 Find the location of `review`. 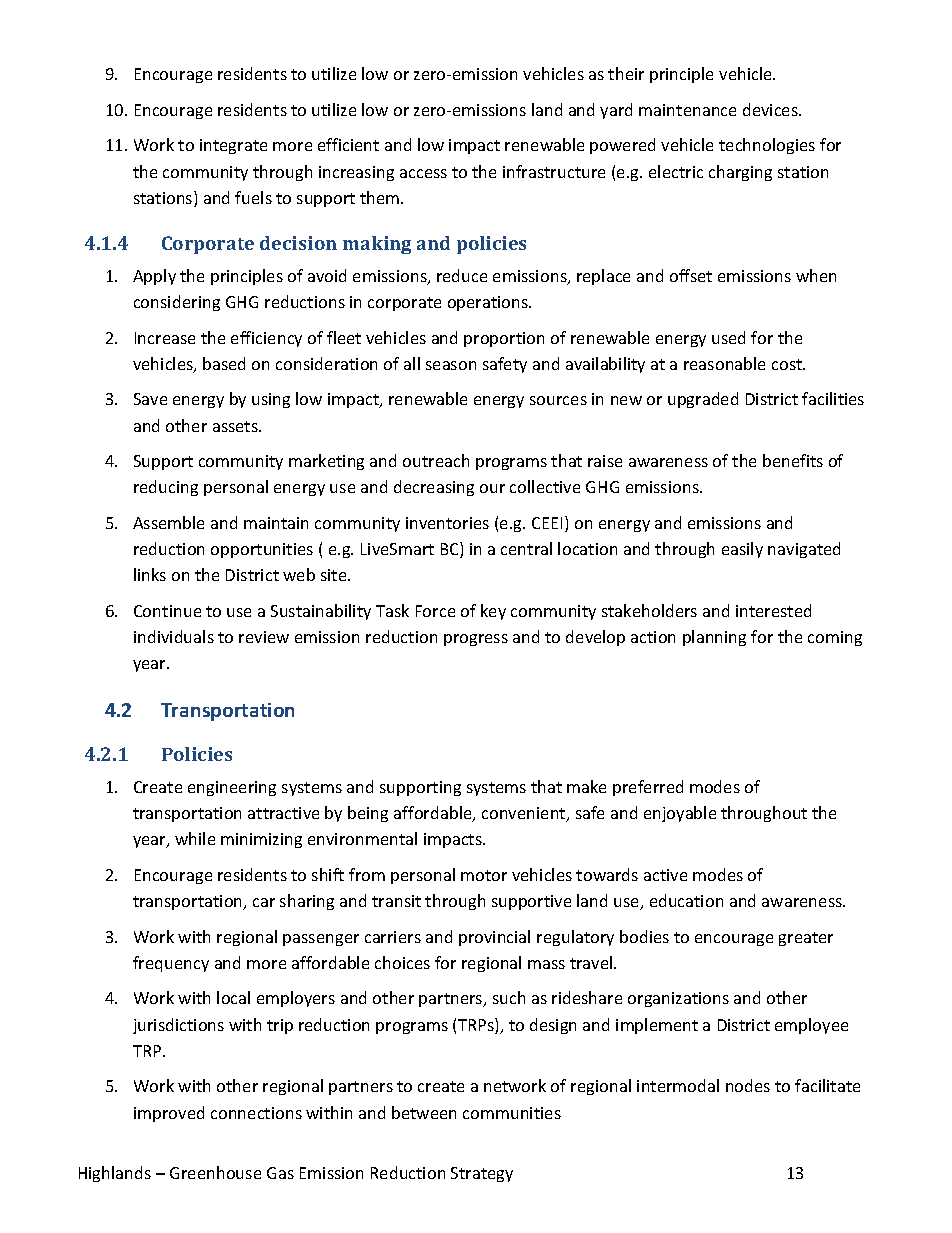

review is located at coordinates (264, 637).
